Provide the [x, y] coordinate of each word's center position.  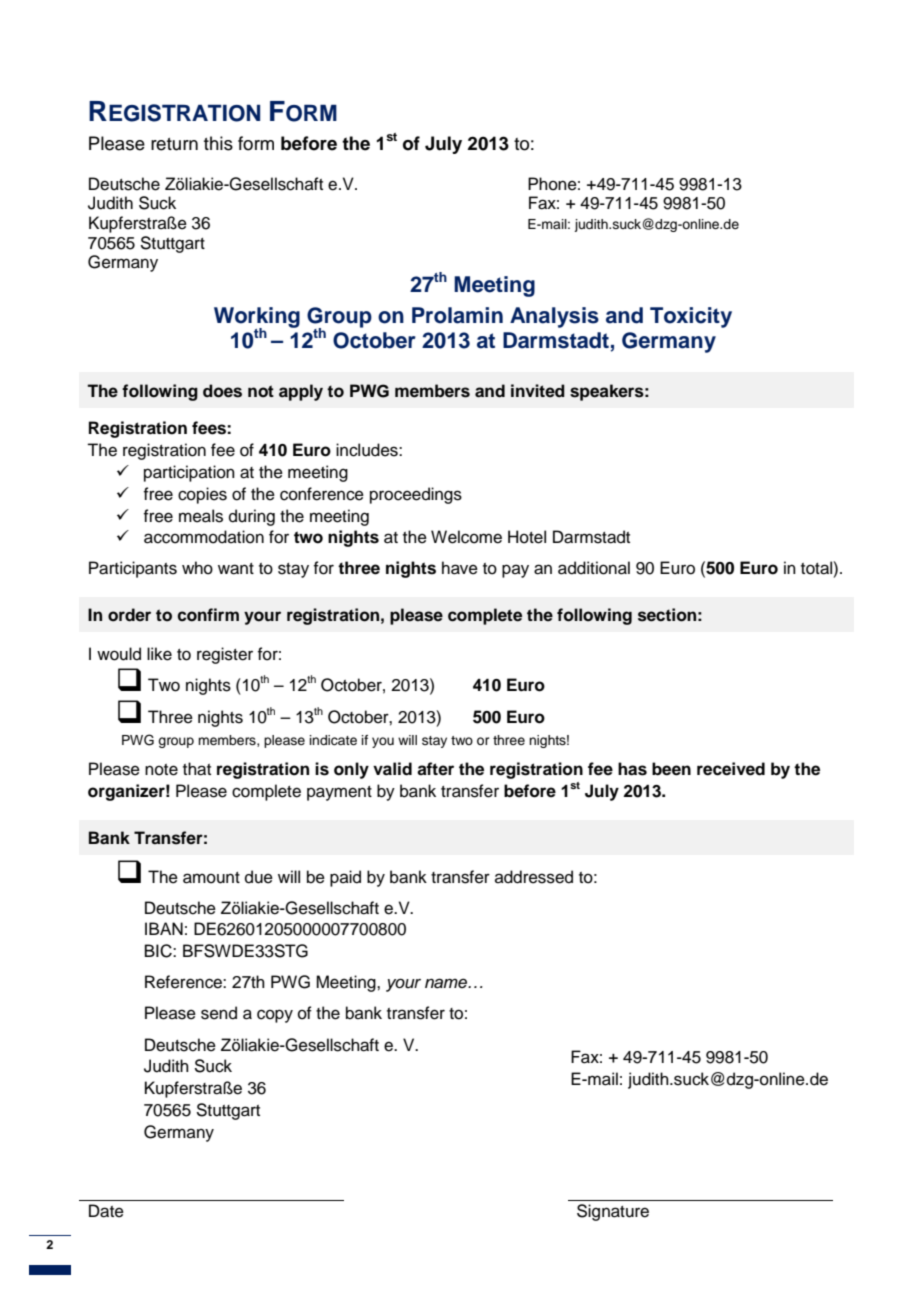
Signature [613, 1212]
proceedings [416, 495]
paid [345, 878]
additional [594, 568]
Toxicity [691, 317]
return [174, 144]
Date [106, 1211]
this [218, 143]
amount [211, 878]
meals [201, 516]
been [671, 769]
